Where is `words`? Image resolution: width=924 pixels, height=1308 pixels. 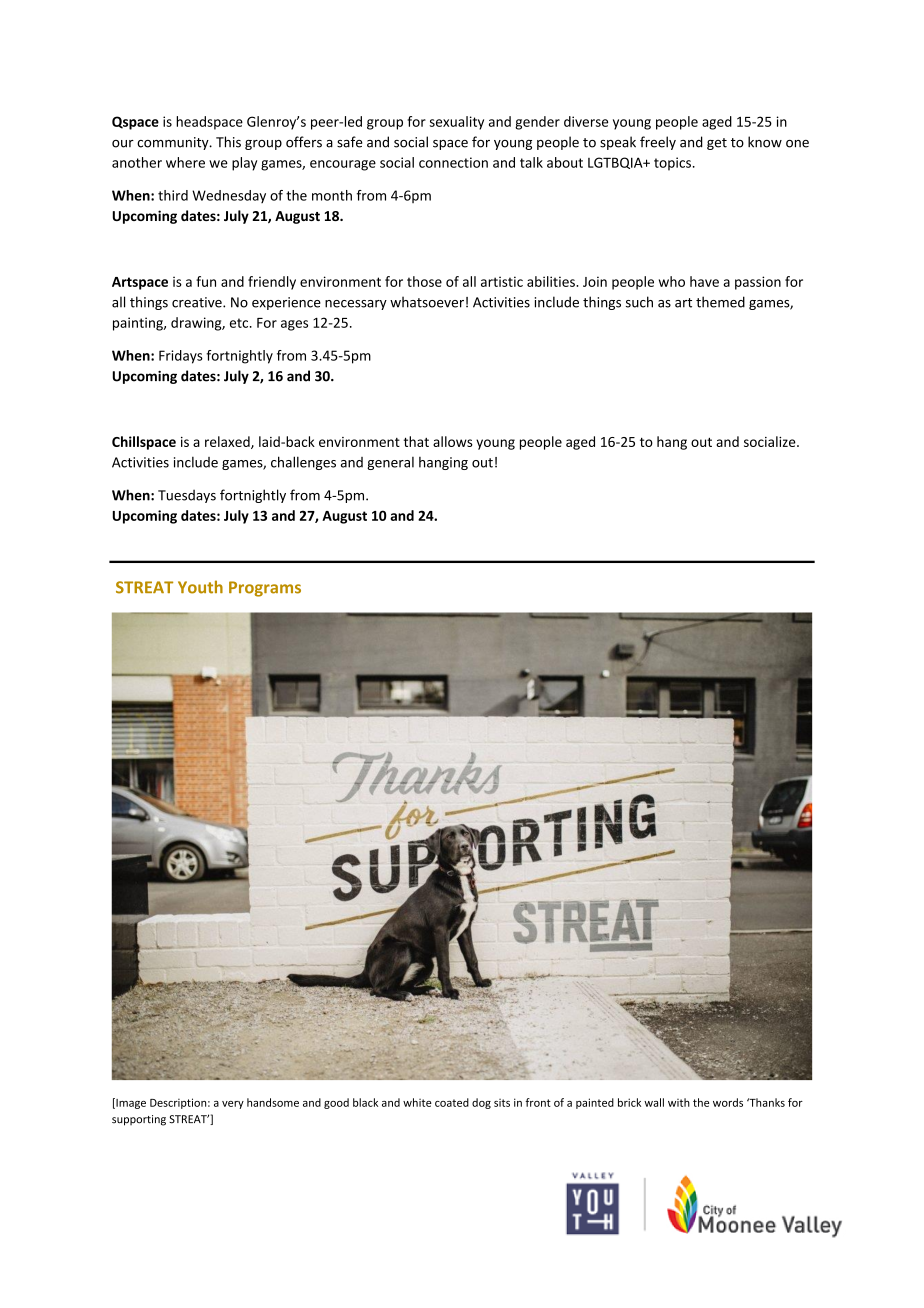 words is located at coordinates (728, 1102).
